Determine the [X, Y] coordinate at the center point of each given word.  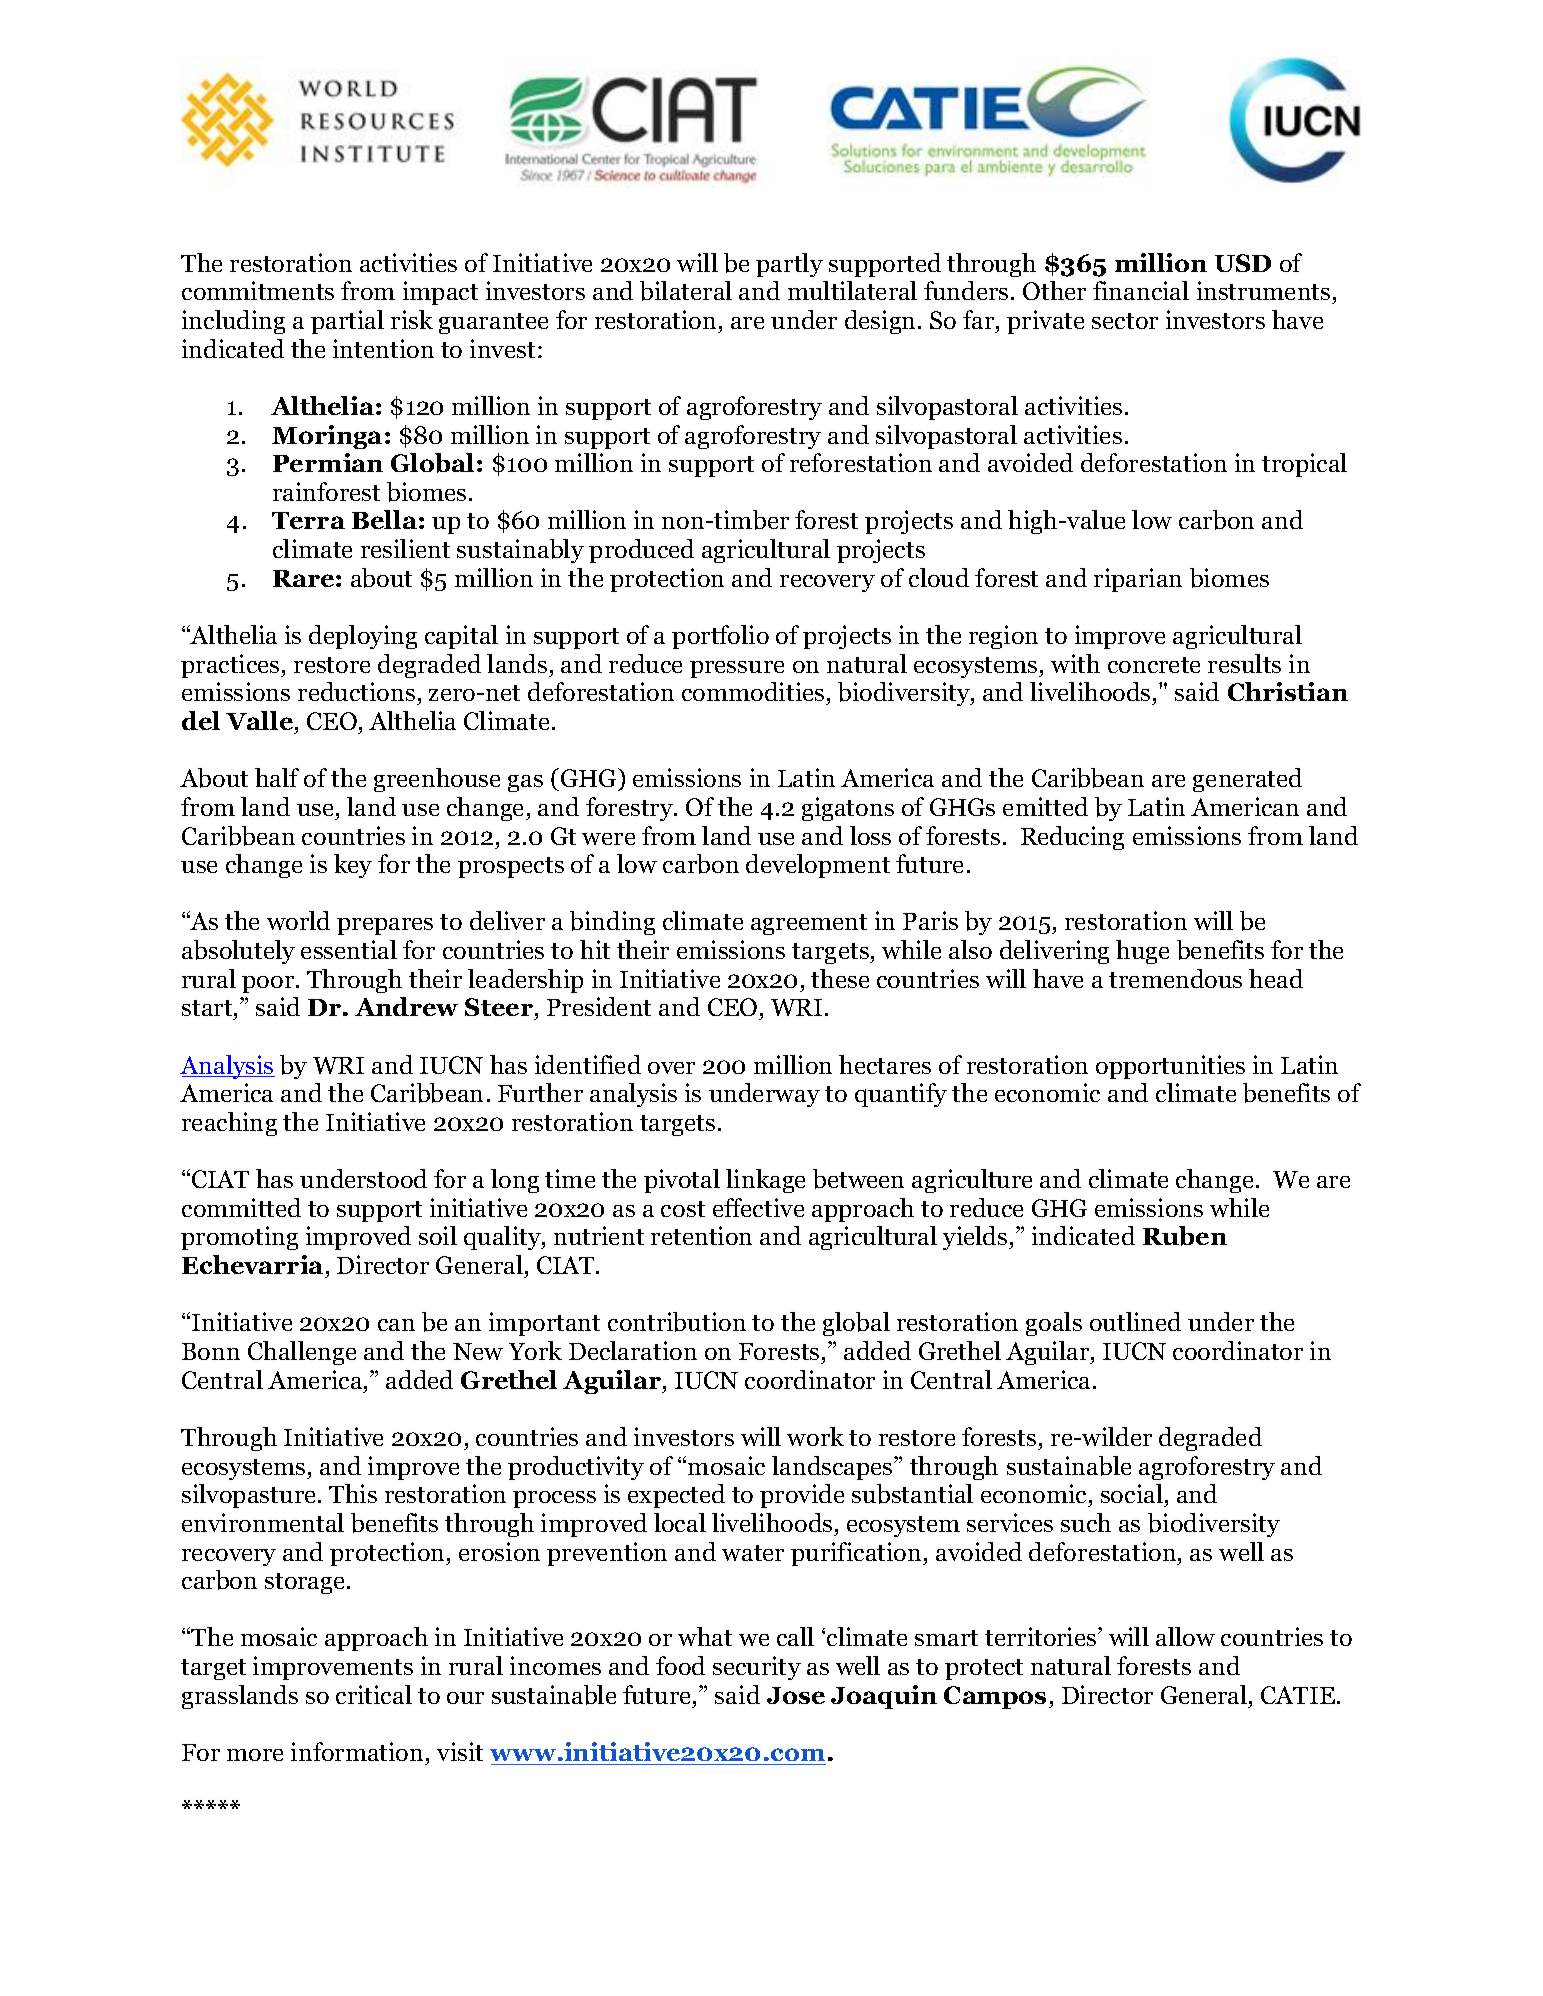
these [840, 978]
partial [347, 322]
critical [374, 1694]
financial [1141, 290]
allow [1185, 1636]
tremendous [1175, 978]
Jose [796, 1695]
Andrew [406, 1006]
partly [789, 265]
